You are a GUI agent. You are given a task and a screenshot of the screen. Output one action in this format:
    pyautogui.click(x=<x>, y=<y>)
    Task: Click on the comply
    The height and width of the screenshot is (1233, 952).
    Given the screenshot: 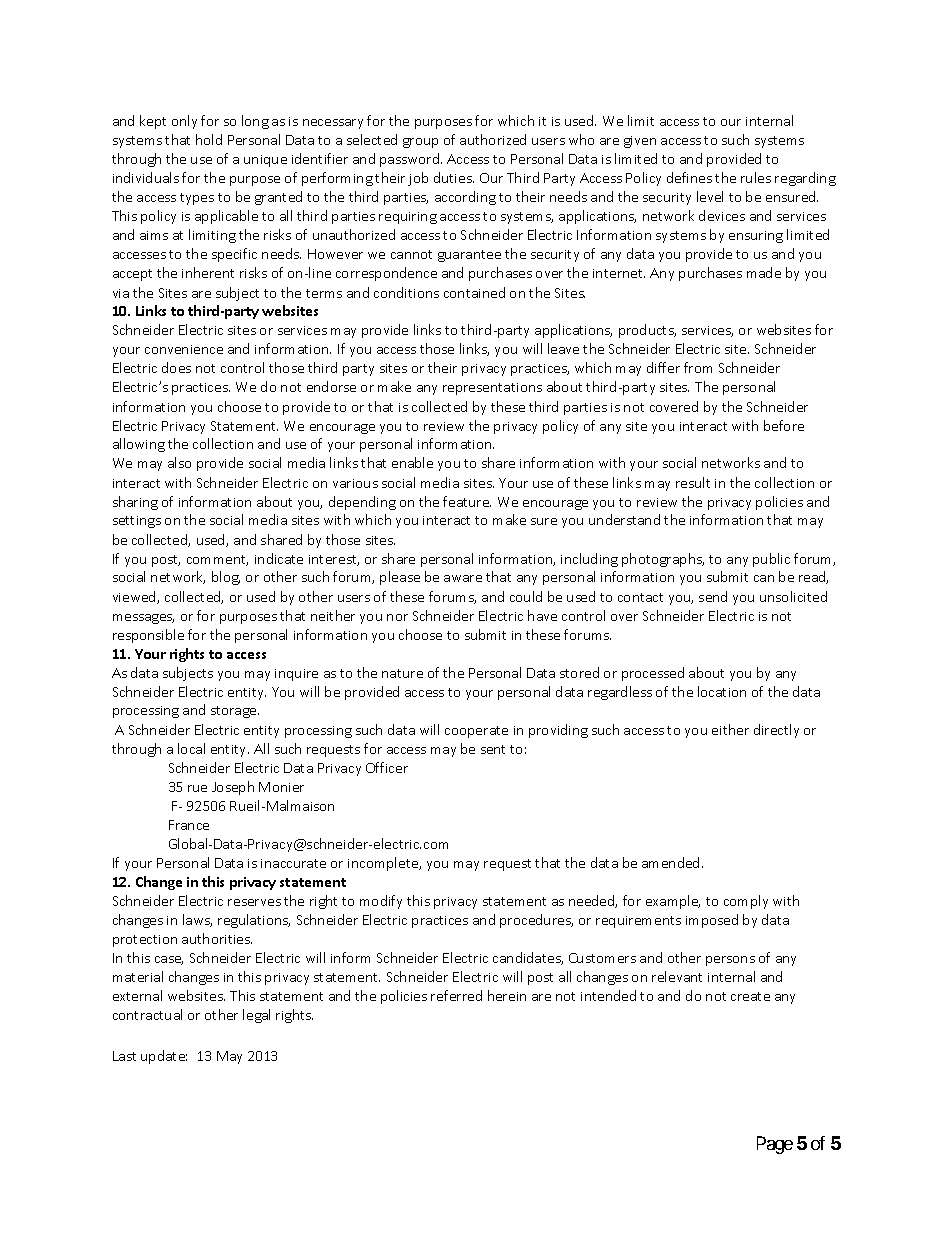 What is the action you would take?
    pyautogui.click(x=746, y=902)
